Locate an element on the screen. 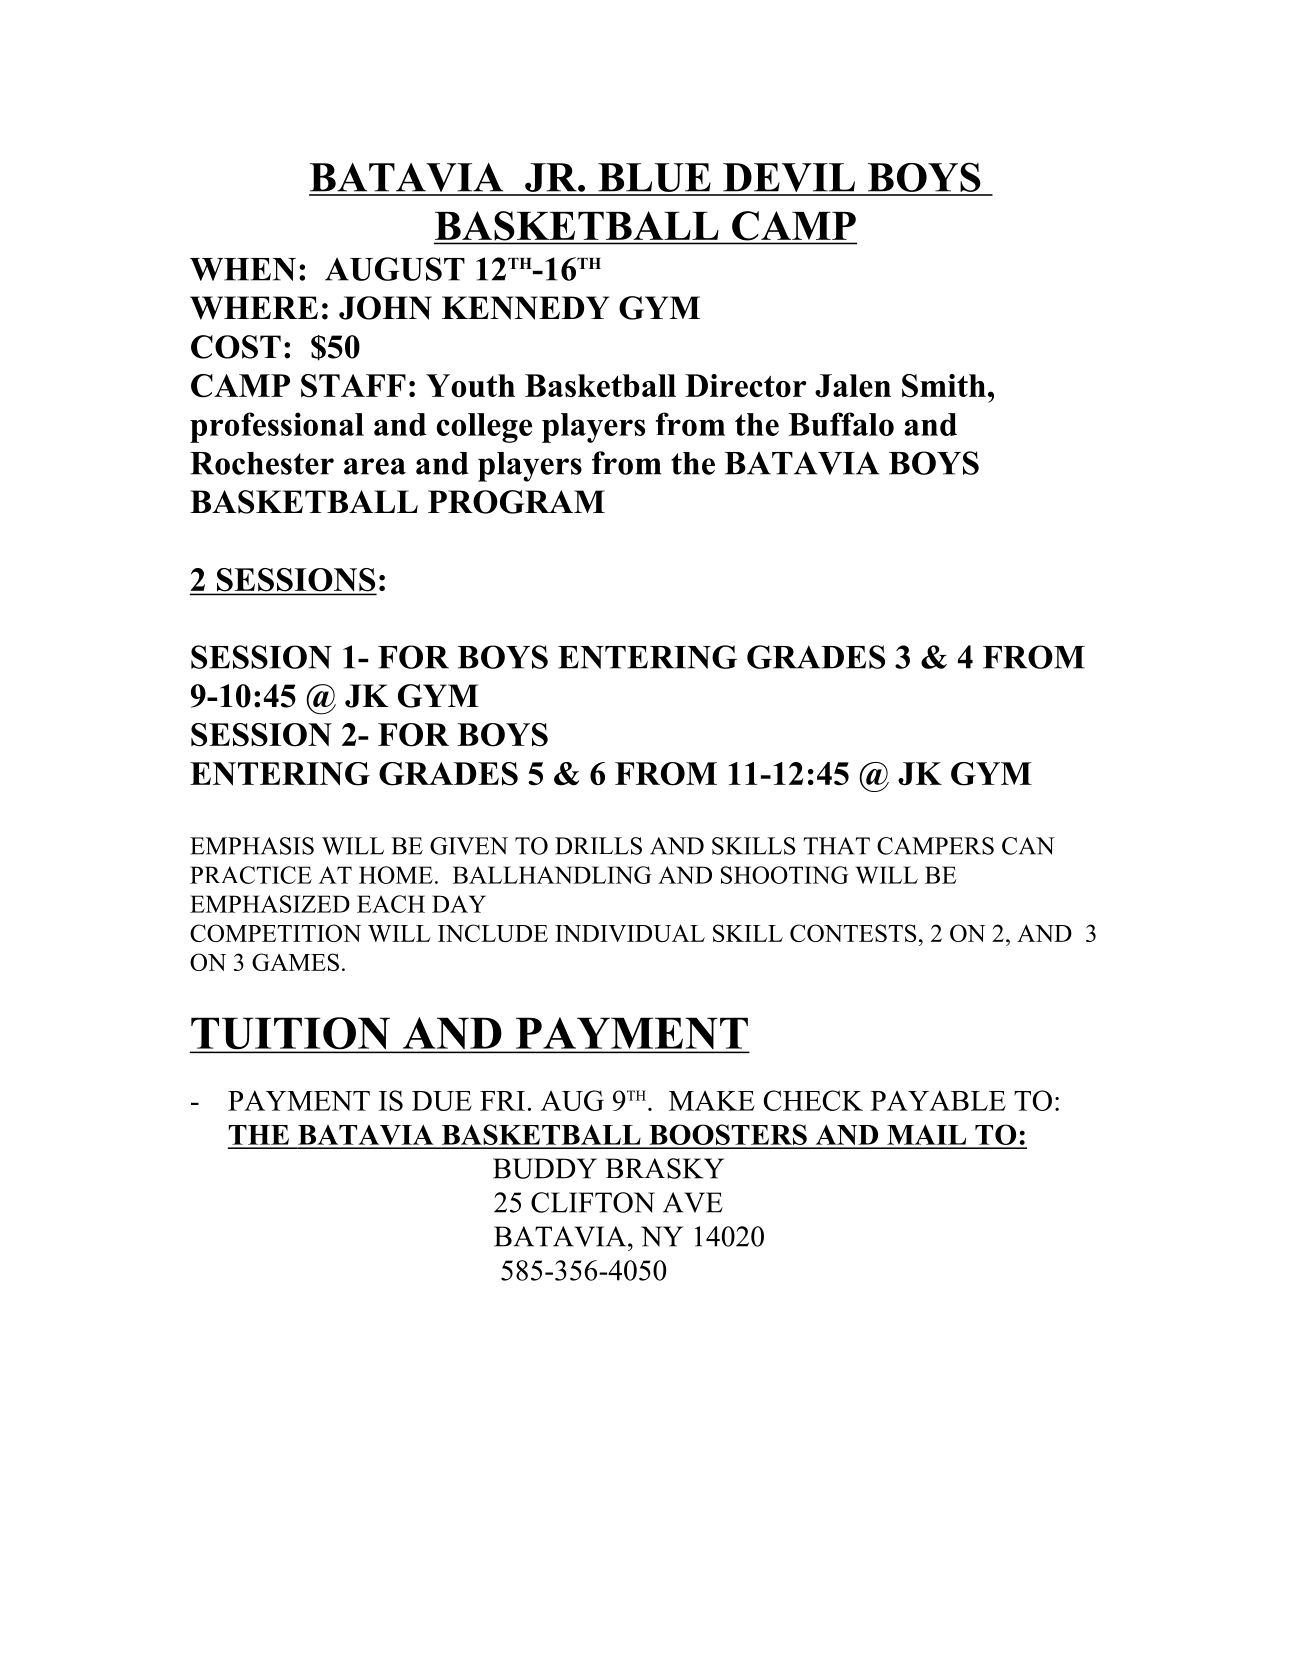 The image size is (1291, 1670). KENNEDY is located at coordinates (525, 308).
